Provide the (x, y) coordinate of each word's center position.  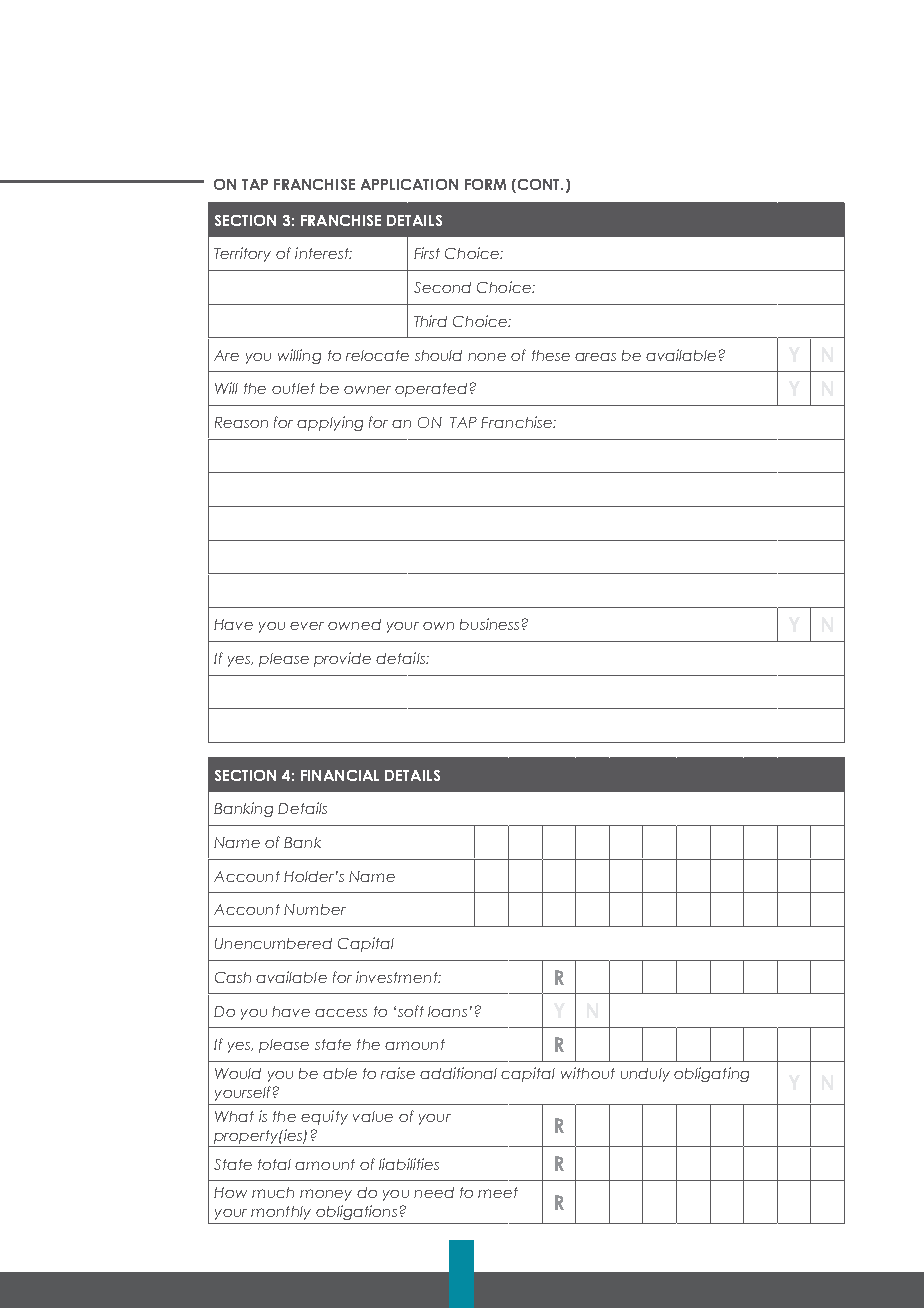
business (489, 624)
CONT (540, 184)
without (588, 1073)
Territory (242, 254)
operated (431, 390)
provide (342, 659)
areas (595, 357)
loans (447, 1011)
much (273, 1192)
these (551, 355)
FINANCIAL (340, 775)
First (427, 253)
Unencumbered (273, 943)
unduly (645, 1075)
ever (307, 626)
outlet (293, 388)
